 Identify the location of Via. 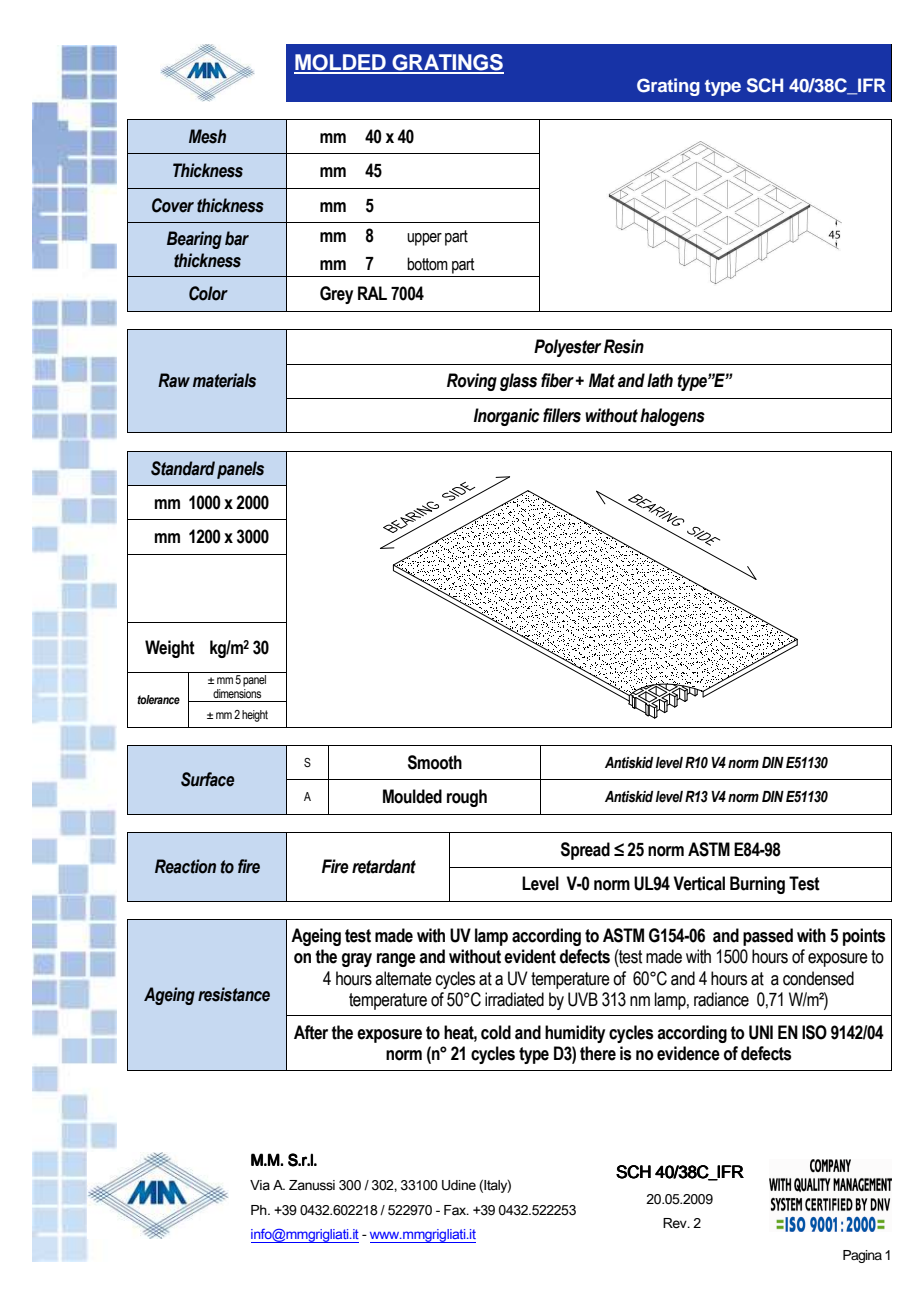
(260, 1185).
